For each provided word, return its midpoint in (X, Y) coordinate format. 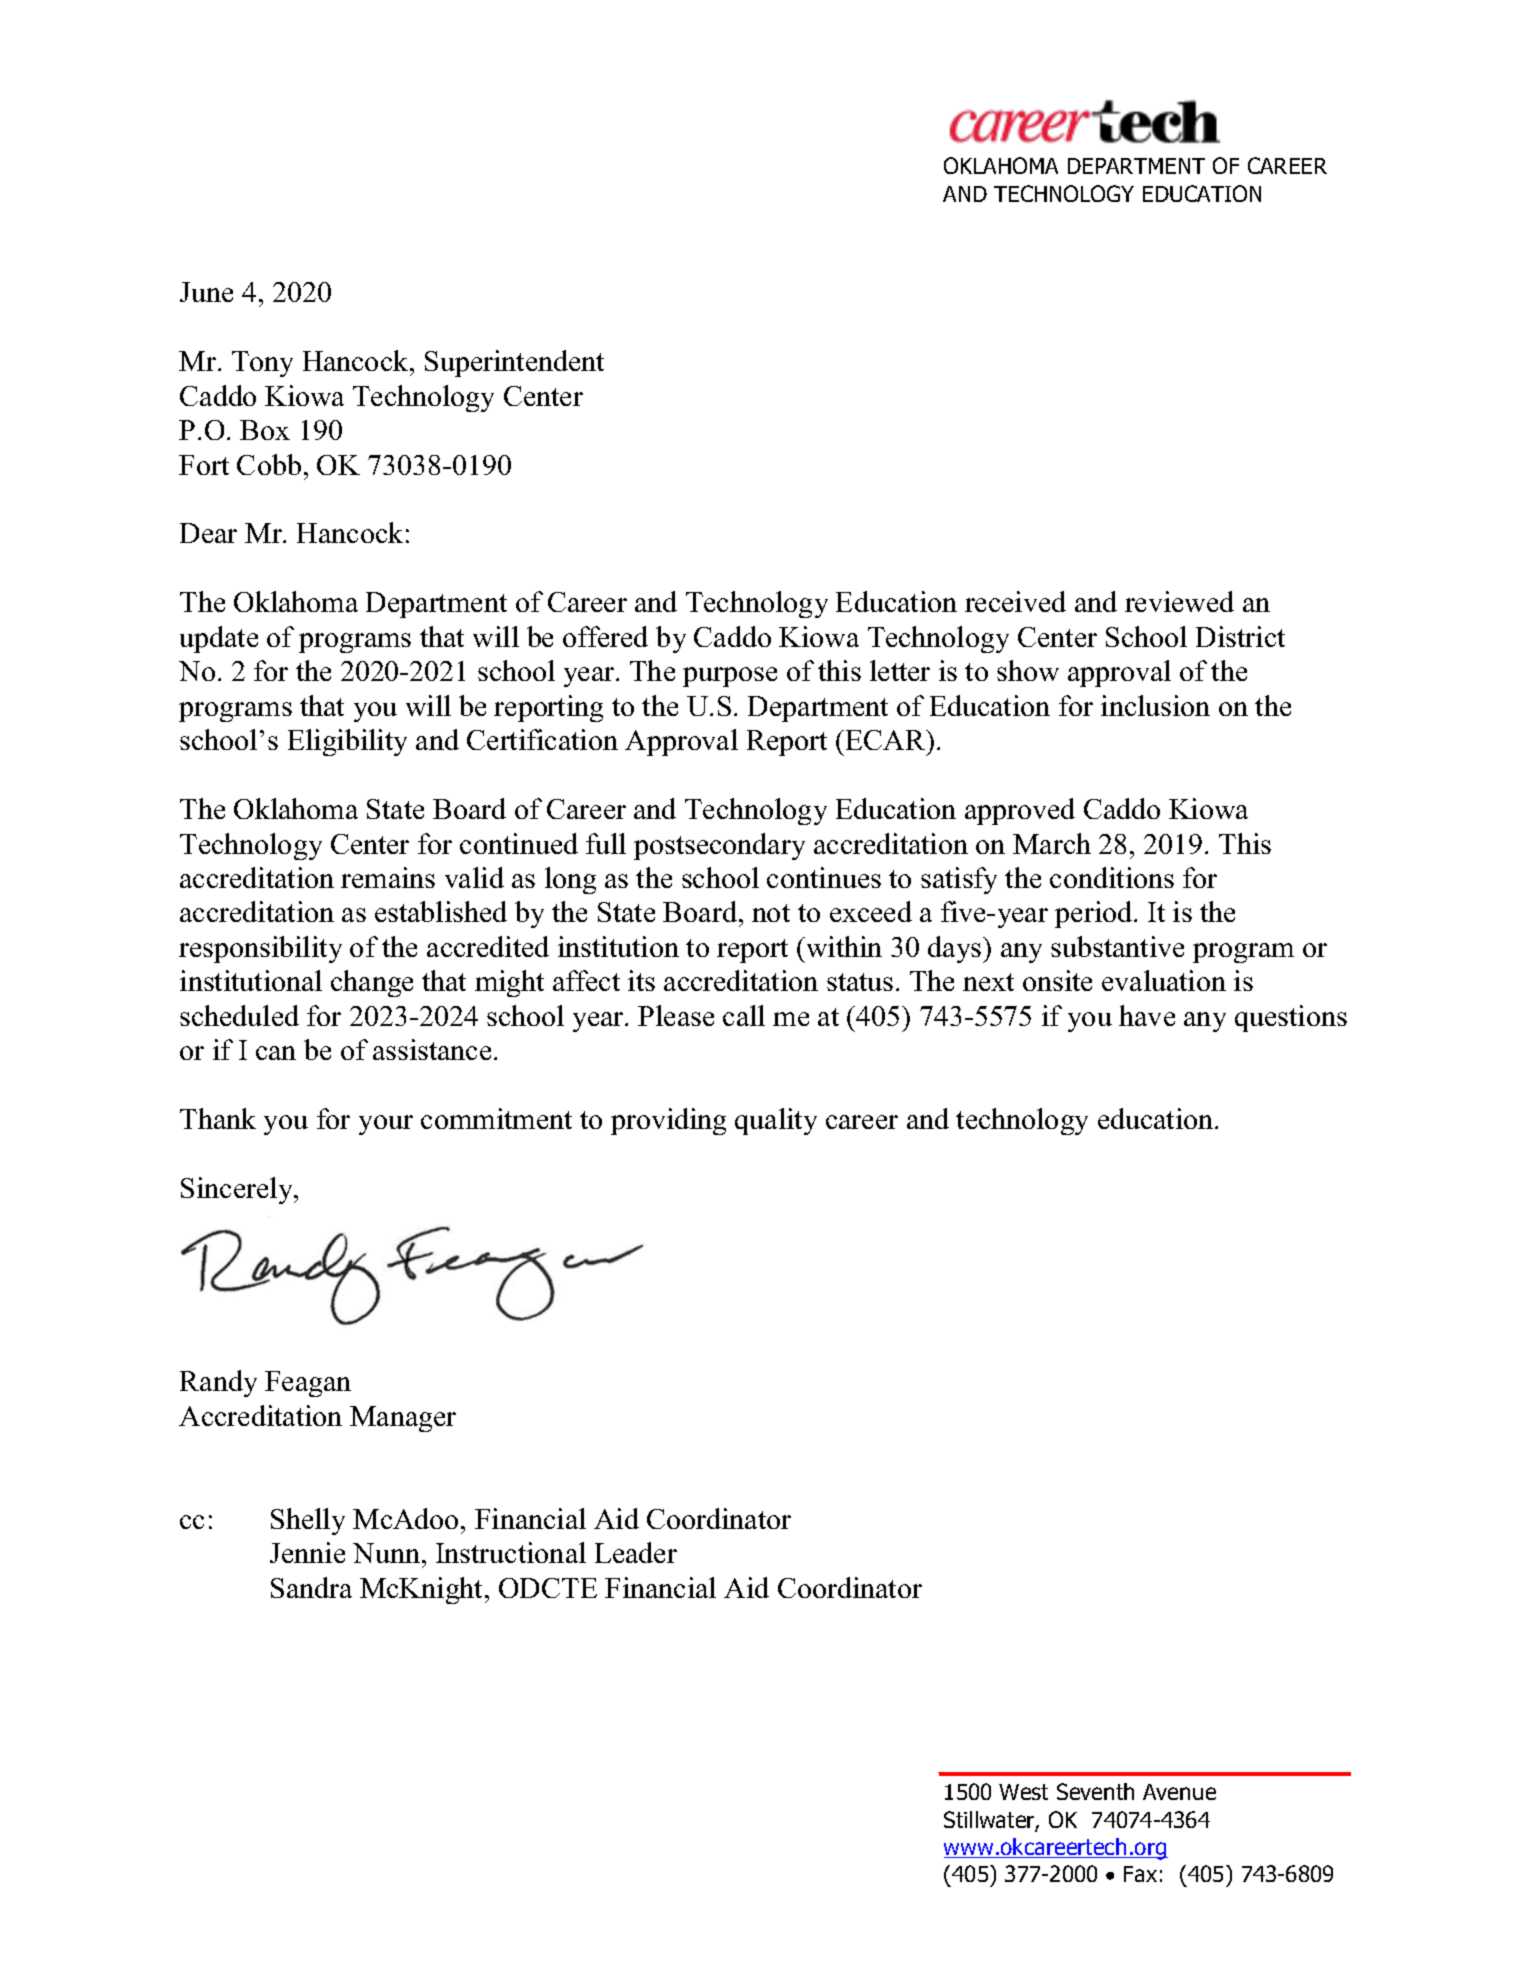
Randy (218, 1383)
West (1023, 1792)
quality (776, 1121)
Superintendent (514, 363)
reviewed (1179, 601)
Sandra (311, 1587)
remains (388, 877)
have (1147, 1015)
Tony (262, 364)
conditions (1112, 877)
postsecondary (719, 846)
